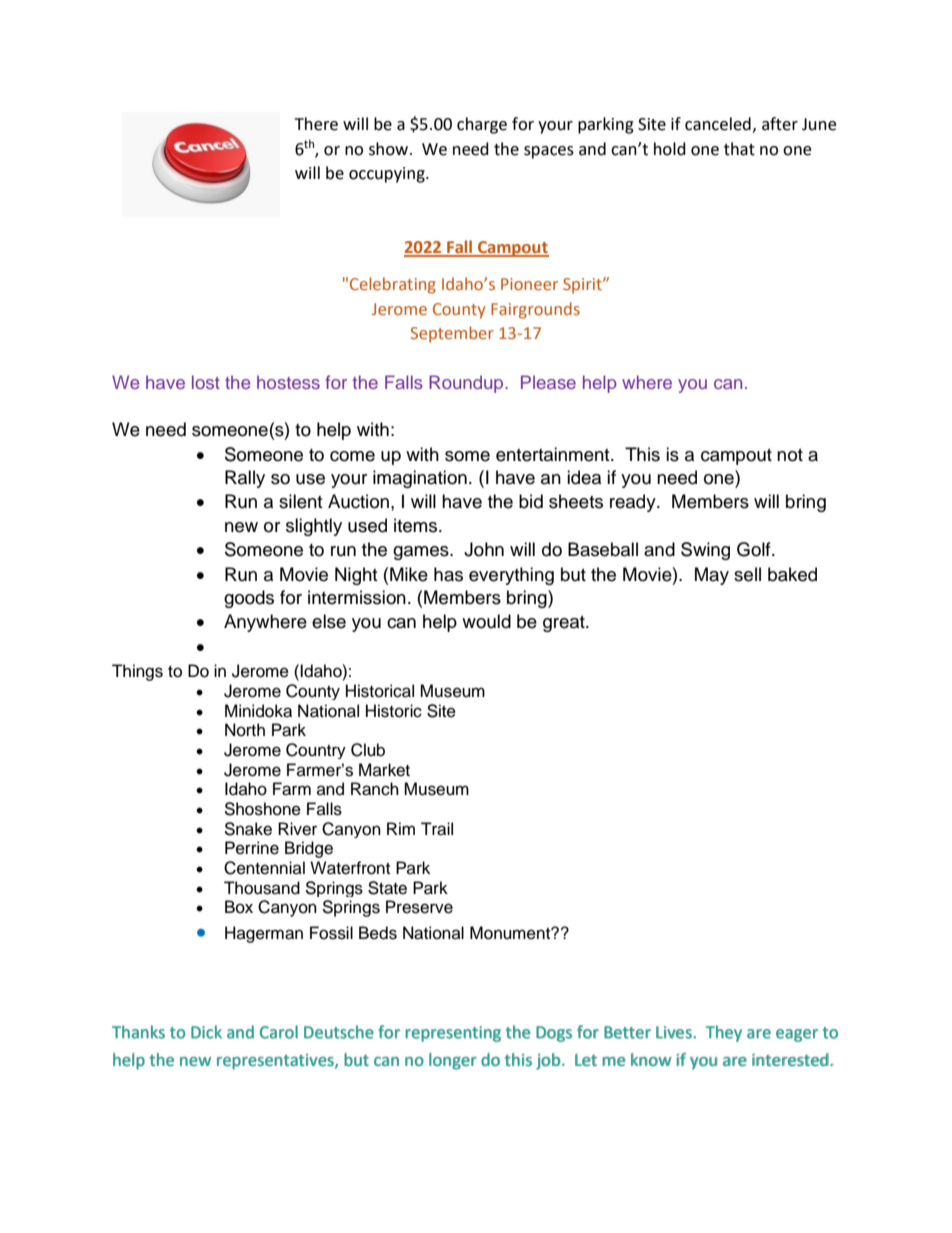  What do you see at coordinates (724, 1033) in the page?
I see `They` at bounding box center [724, 1033].
